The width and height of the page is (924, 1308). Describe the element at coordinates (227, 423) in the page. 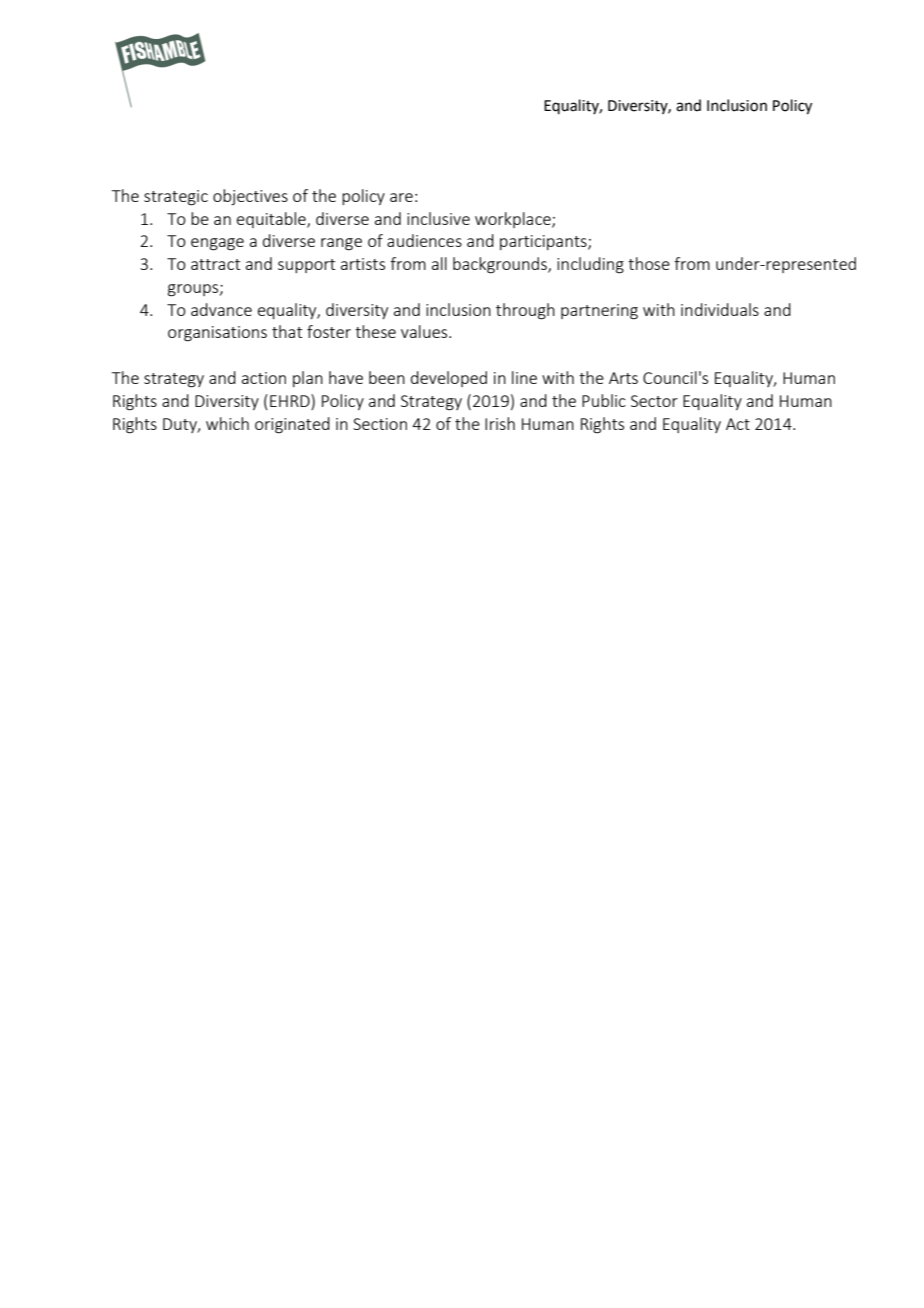

I see `which` at that location.
